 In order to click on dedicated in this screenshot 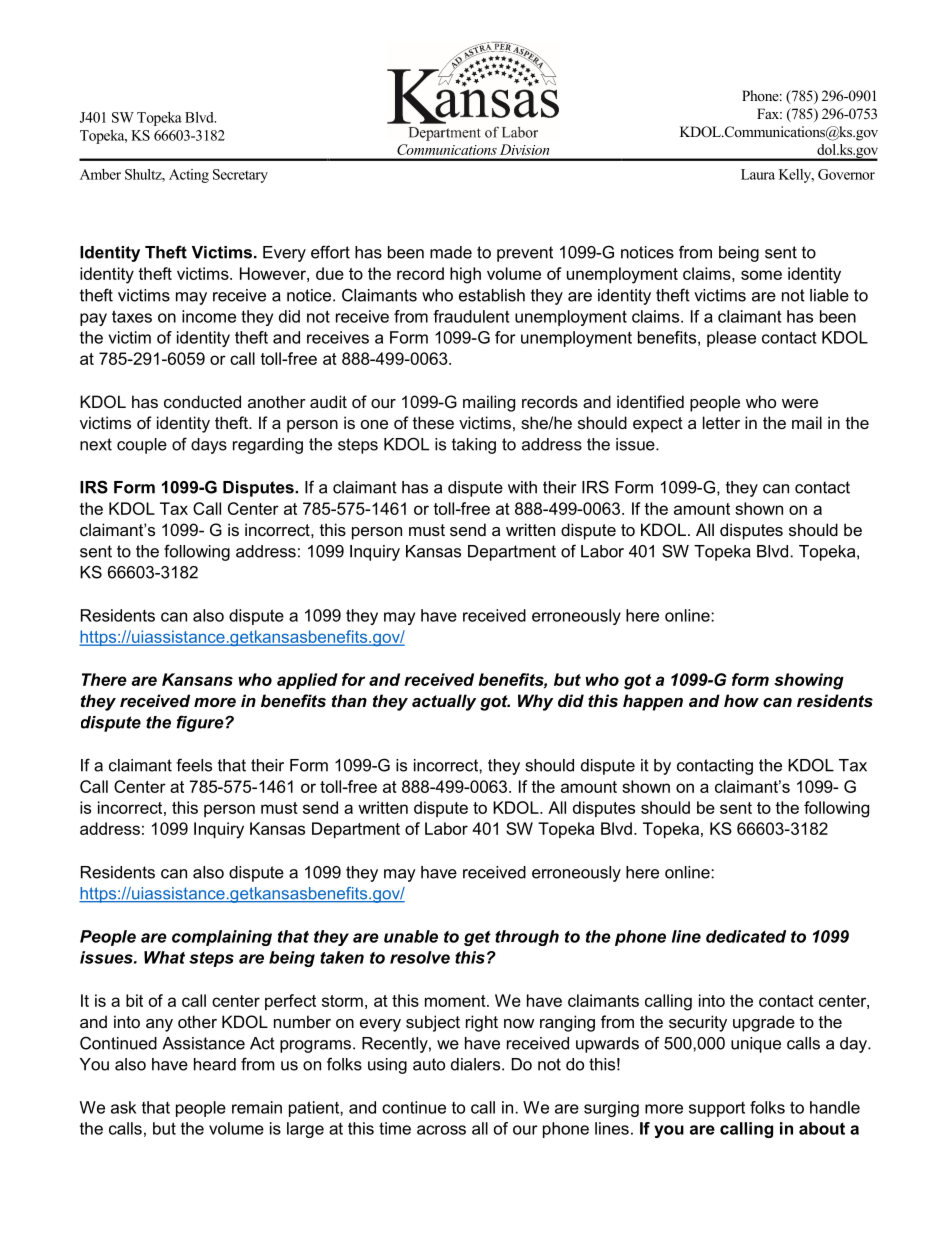, I will do `click(746, 936)`.
